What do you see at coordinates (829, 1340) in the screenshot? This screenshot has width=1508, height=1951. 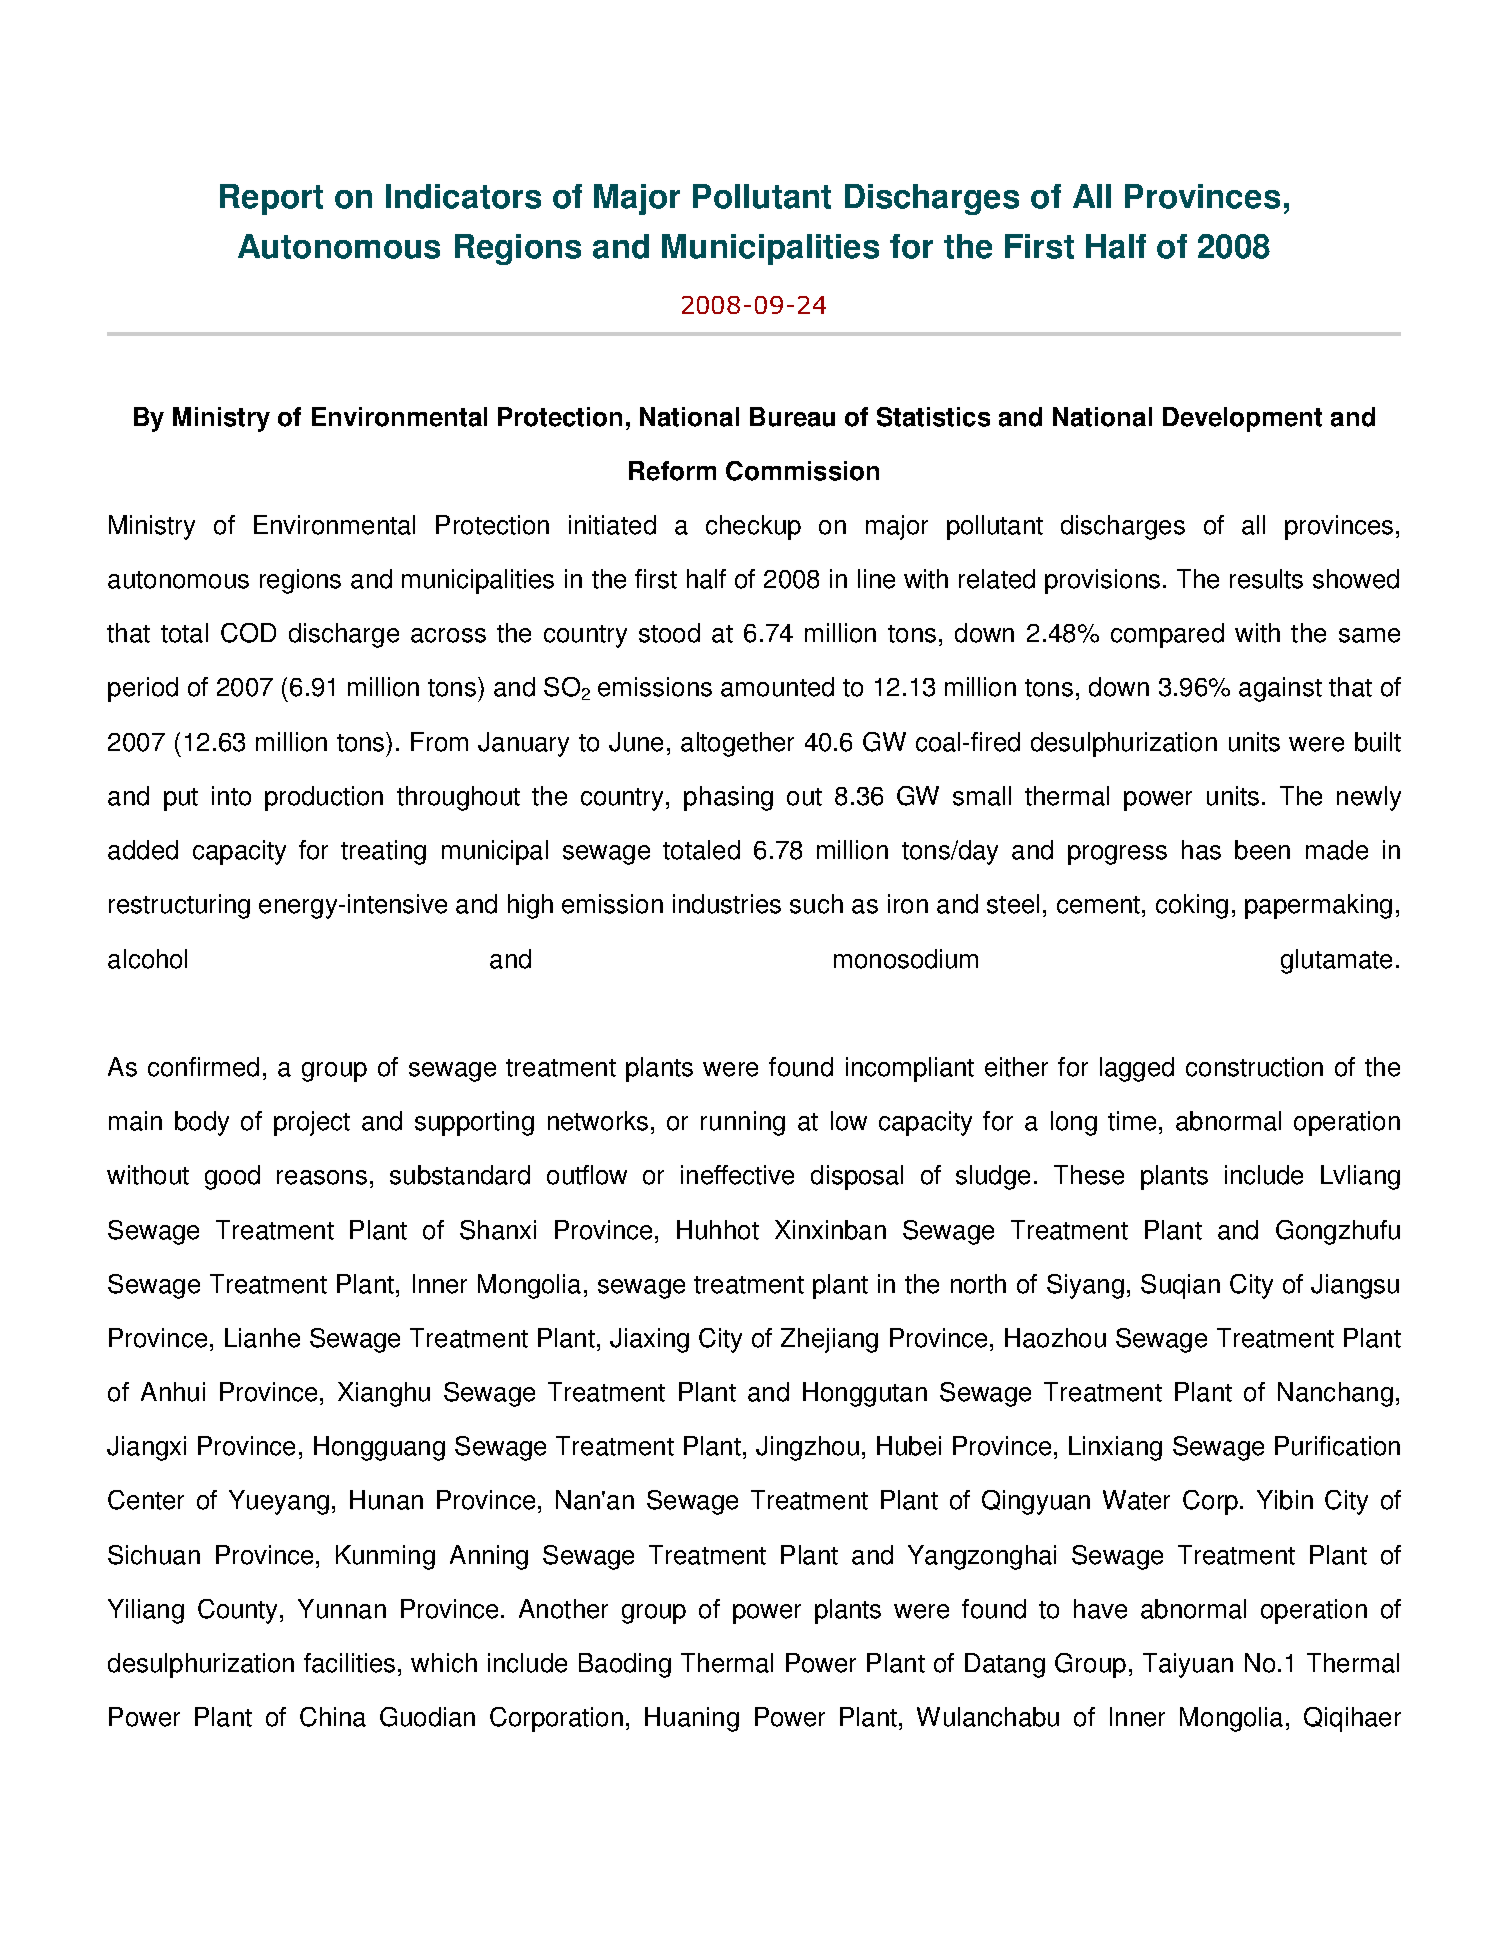 I see `Zhejiang` at bounding box center [829, 1340].
